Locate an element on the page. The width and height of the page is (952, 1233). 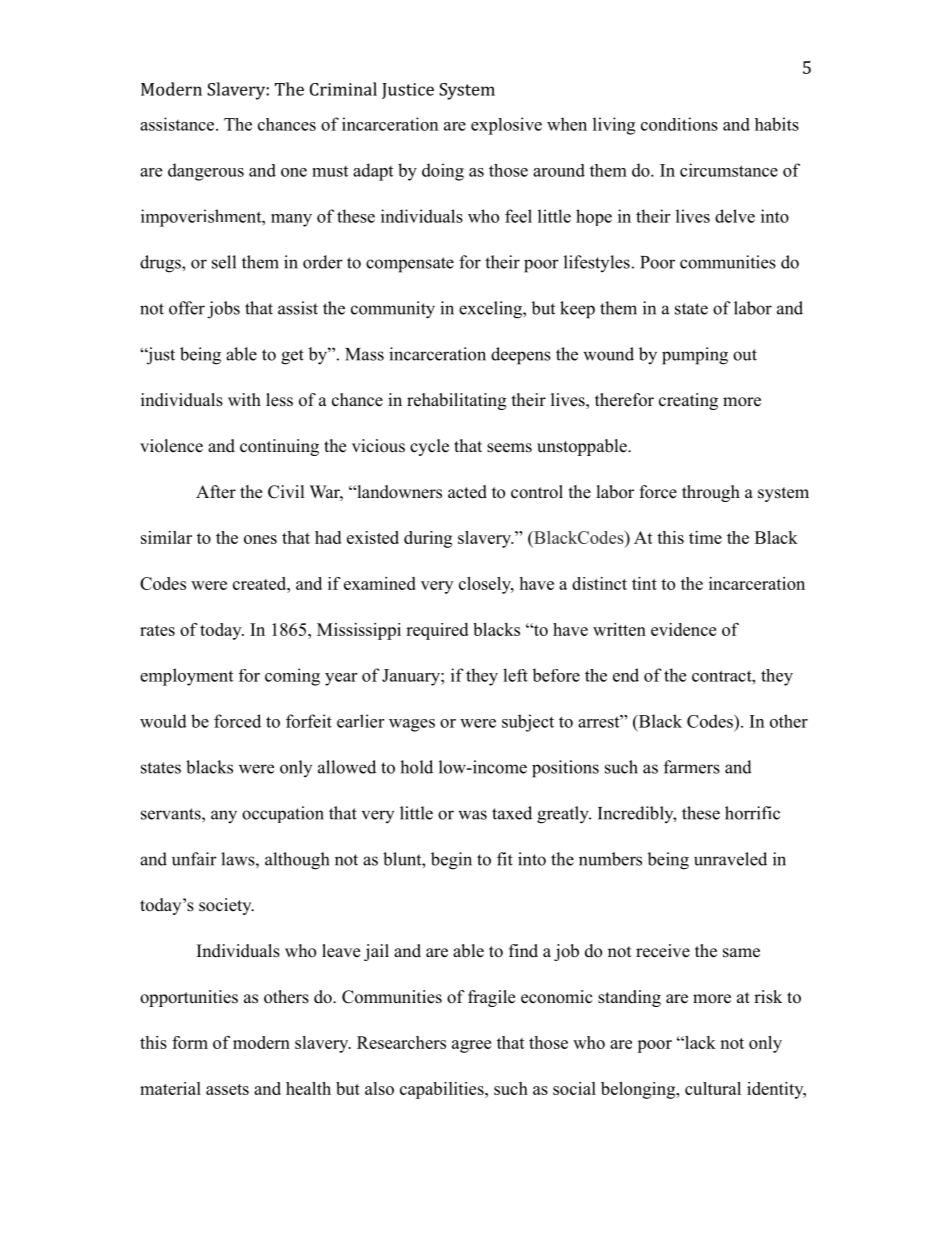
pumping is located at coordinates (695, 356).
